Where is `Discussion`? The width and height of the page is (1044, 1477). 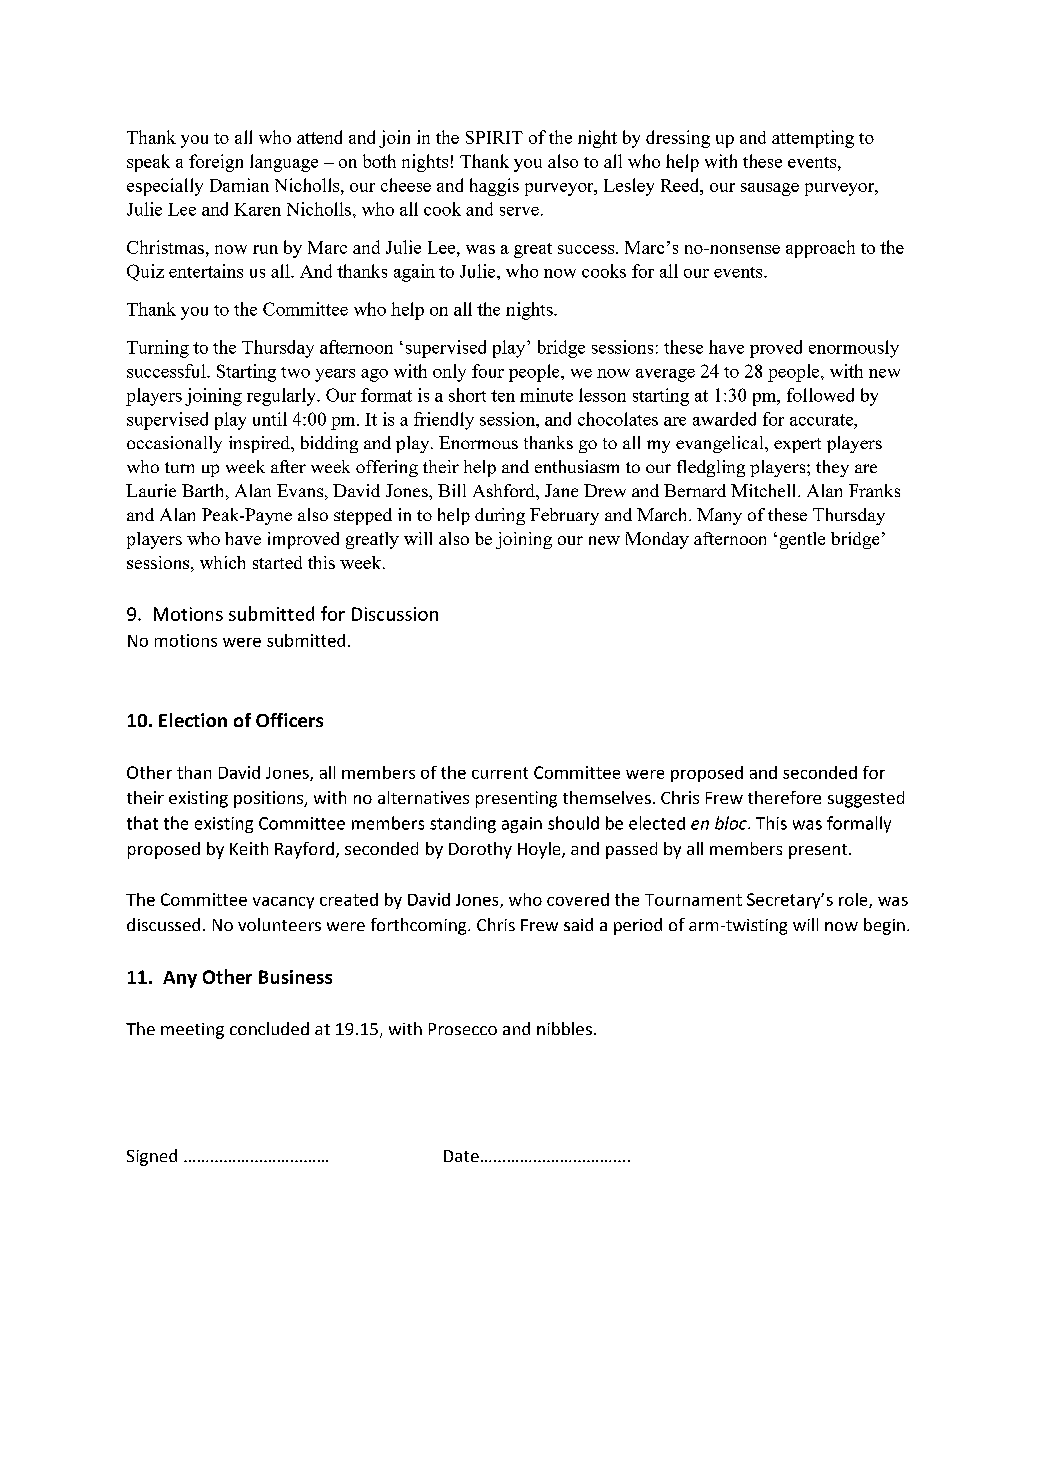 Discussion is located at coordinates (395, 614).
